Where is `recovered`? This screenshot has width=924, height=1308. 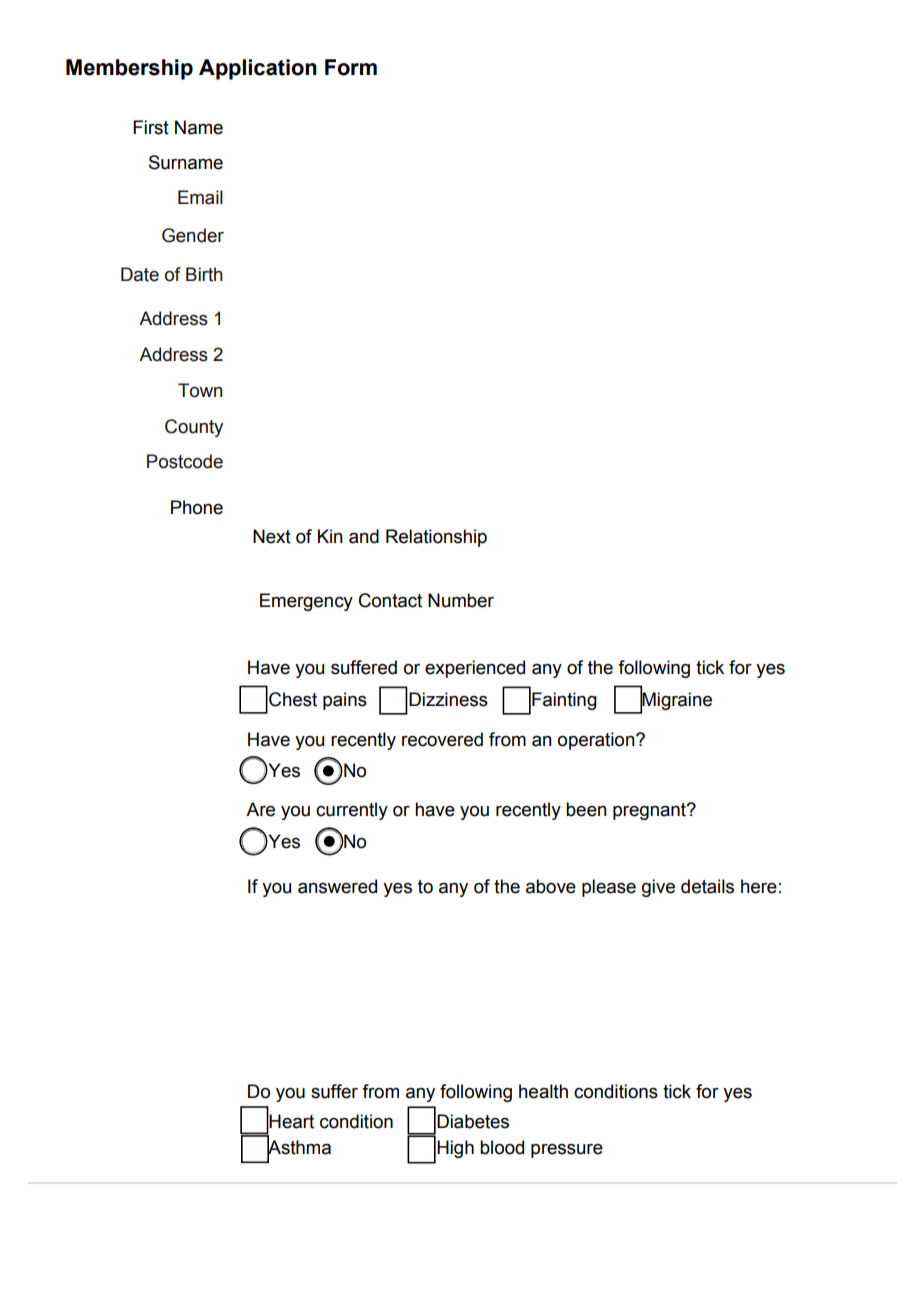
recovered is located at coordinates (442, 739).
